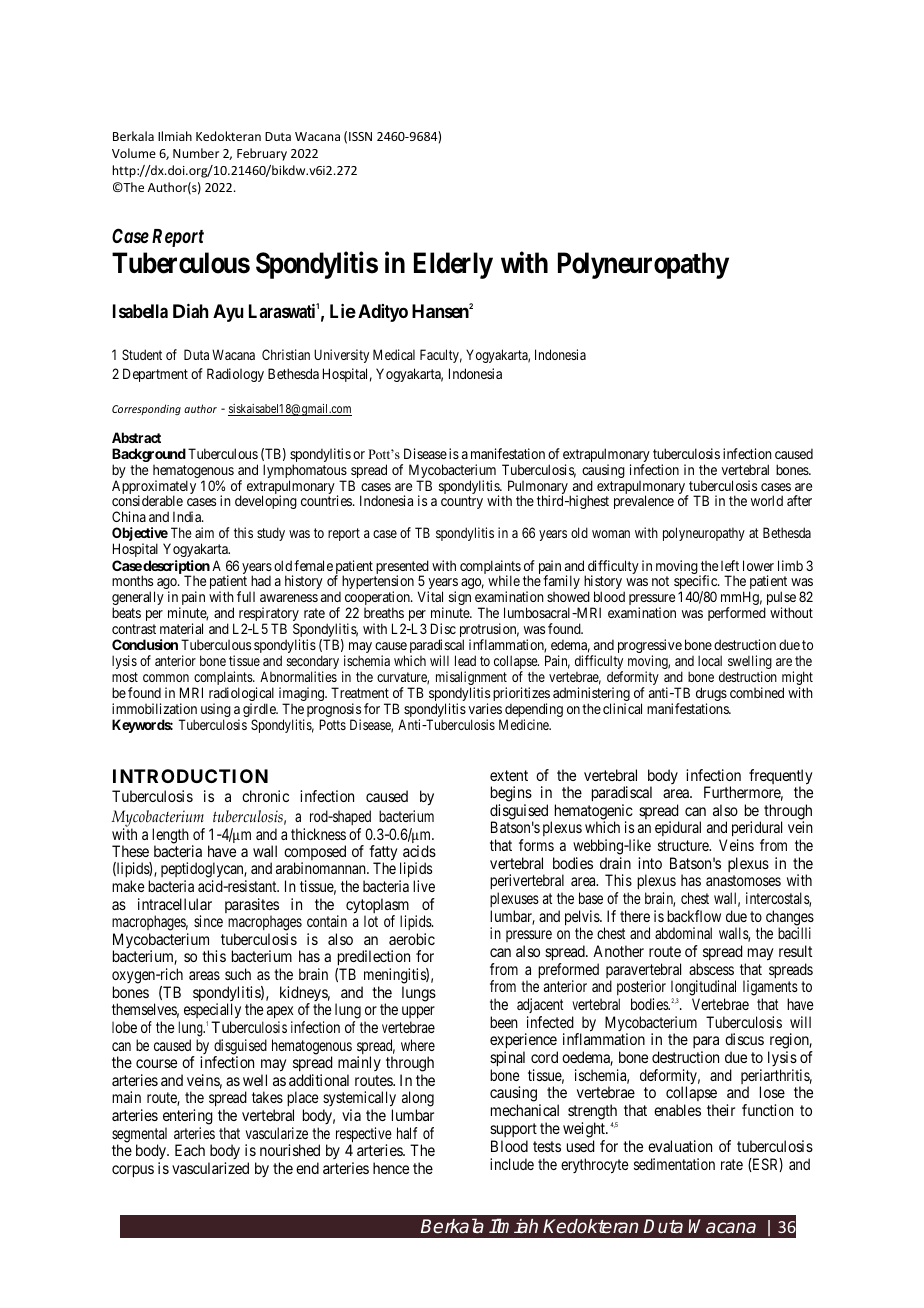 The width and height of the screenshot is (924, 1308). Describe the element at coordinates (190, 1150) in the screenshot. I see `Each` at that location.
